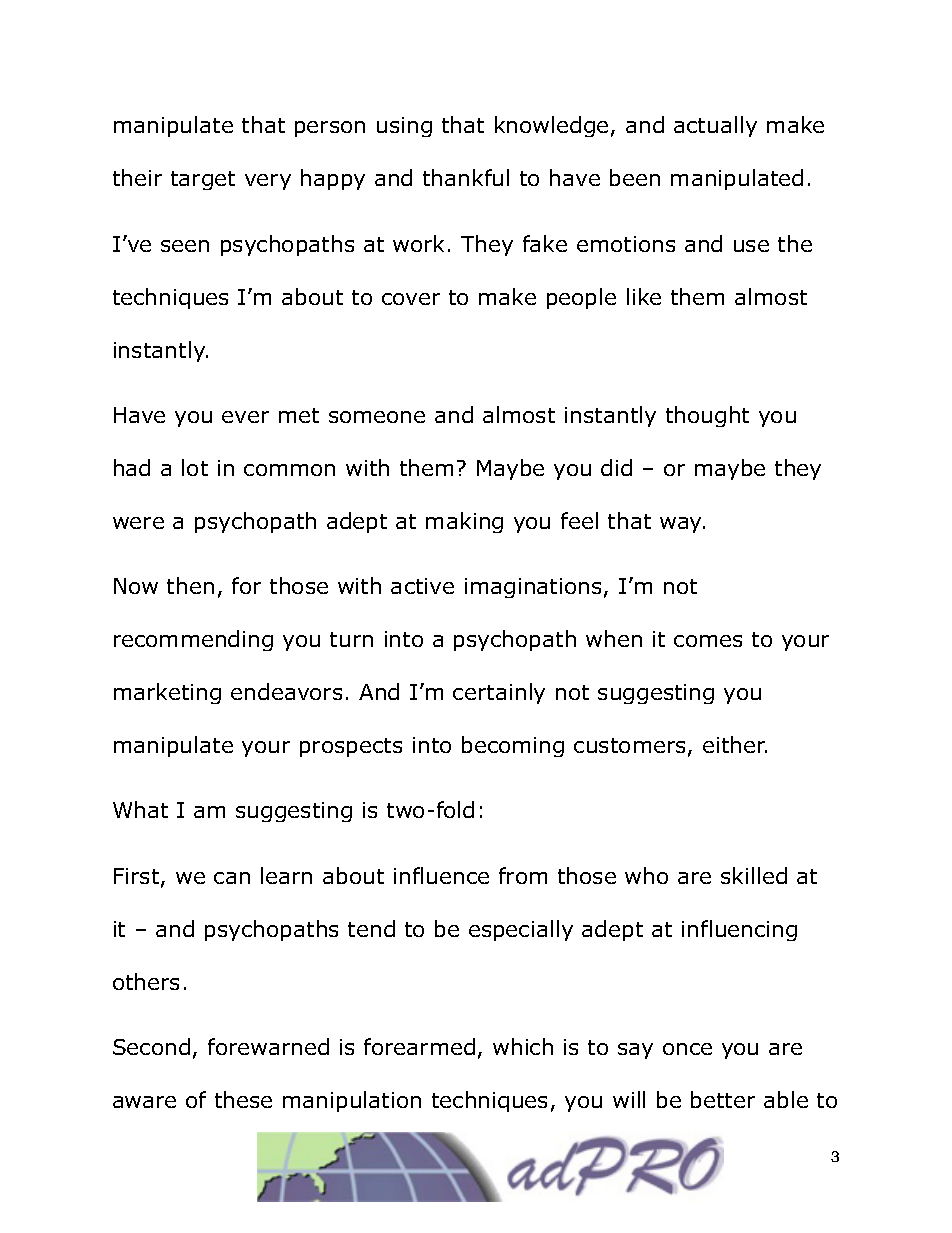 The height and width of the document is (1233, 952). Describe the element at coordinates (193, 640) in the document. I see `recommending` at that location.
